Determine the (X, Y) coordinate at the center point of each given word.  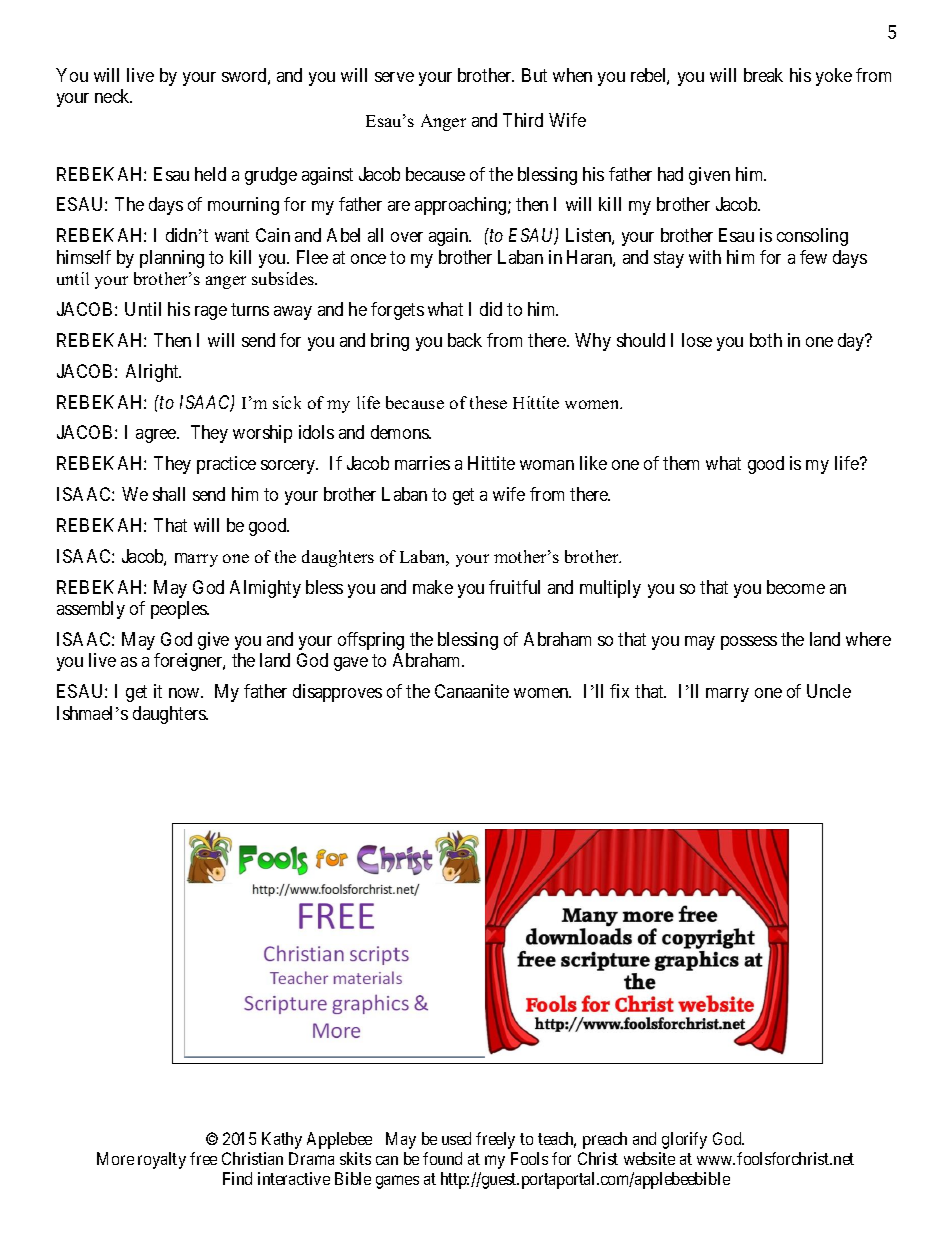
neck (113, 96)
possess (749, 643)
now (185, 693)
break (763, 75)
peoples (180, 610)
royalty (162, 1160)
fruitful (514, 587)
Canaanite (472, 691)
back (465, 340)
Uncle (829, 691)
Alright (153, 373)
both (766, 340)
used (456, 1138)
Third (523, 120)
